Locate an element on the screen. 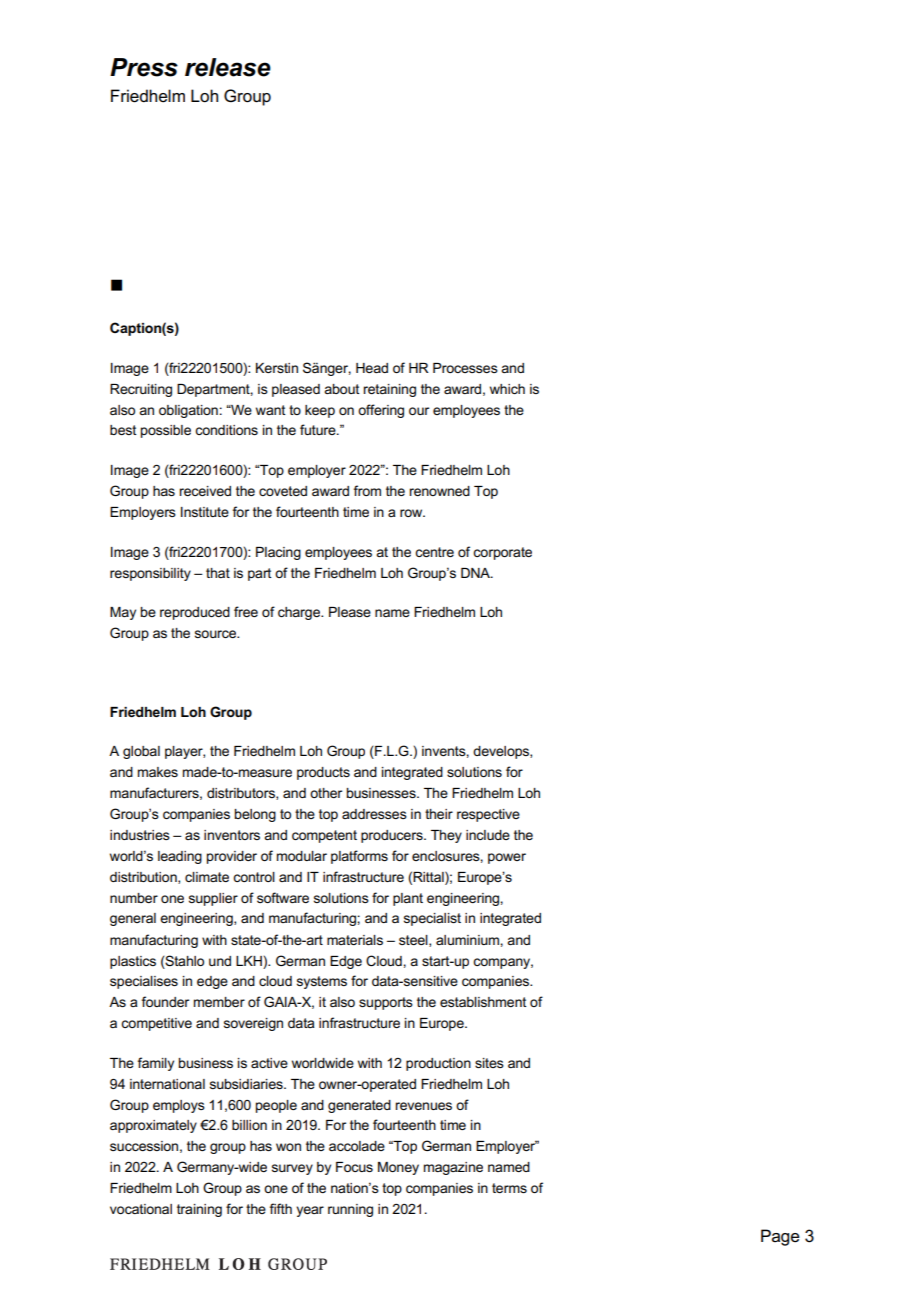 The width and height of the screenshot is (924, 1308). DNA is located at coordinates (476, 573).
